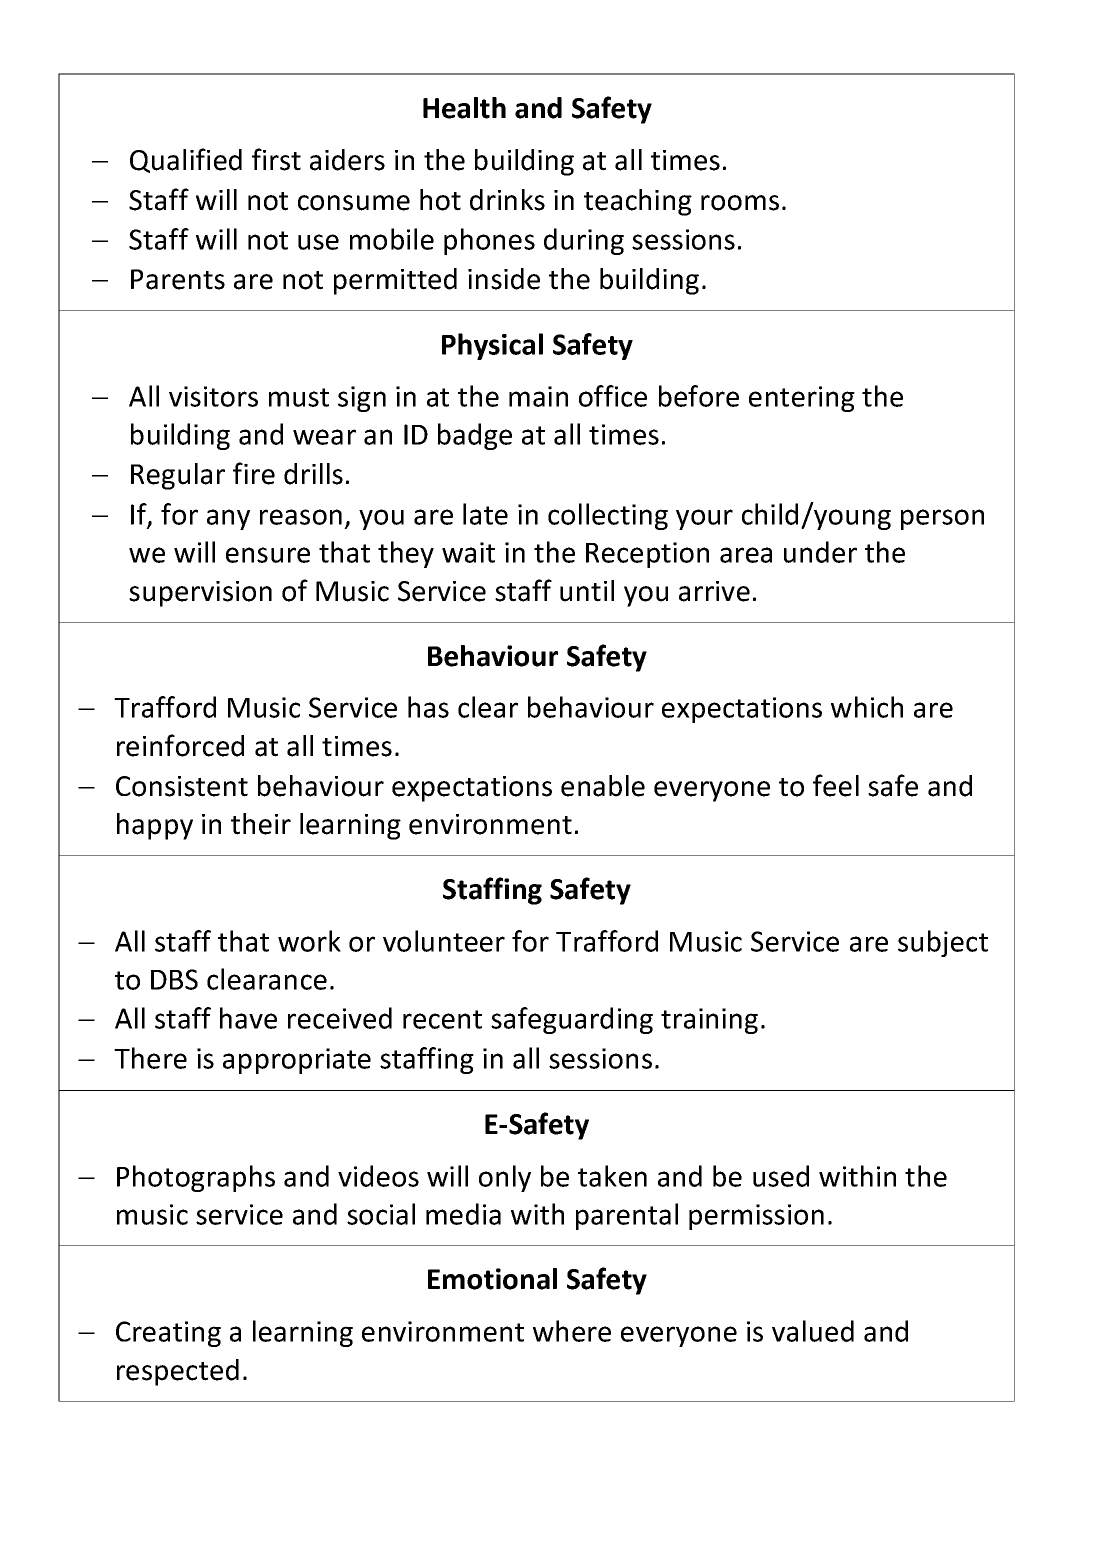  Describe the element at coordinates (740, 203) in the screenshot. I see `rooms` at that location.
